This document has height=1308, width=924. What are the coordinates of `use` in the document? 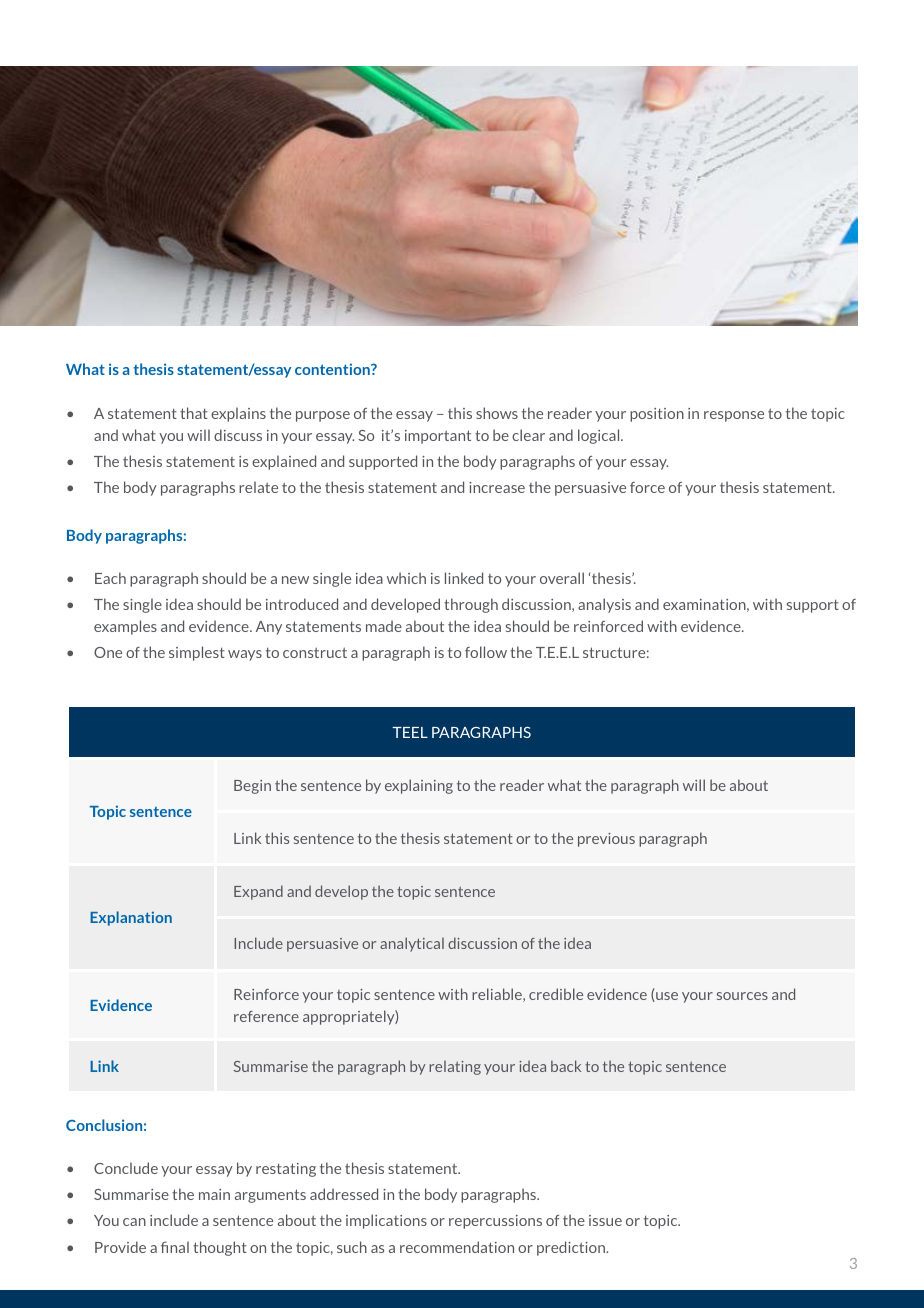 It's located at (666, 997).
